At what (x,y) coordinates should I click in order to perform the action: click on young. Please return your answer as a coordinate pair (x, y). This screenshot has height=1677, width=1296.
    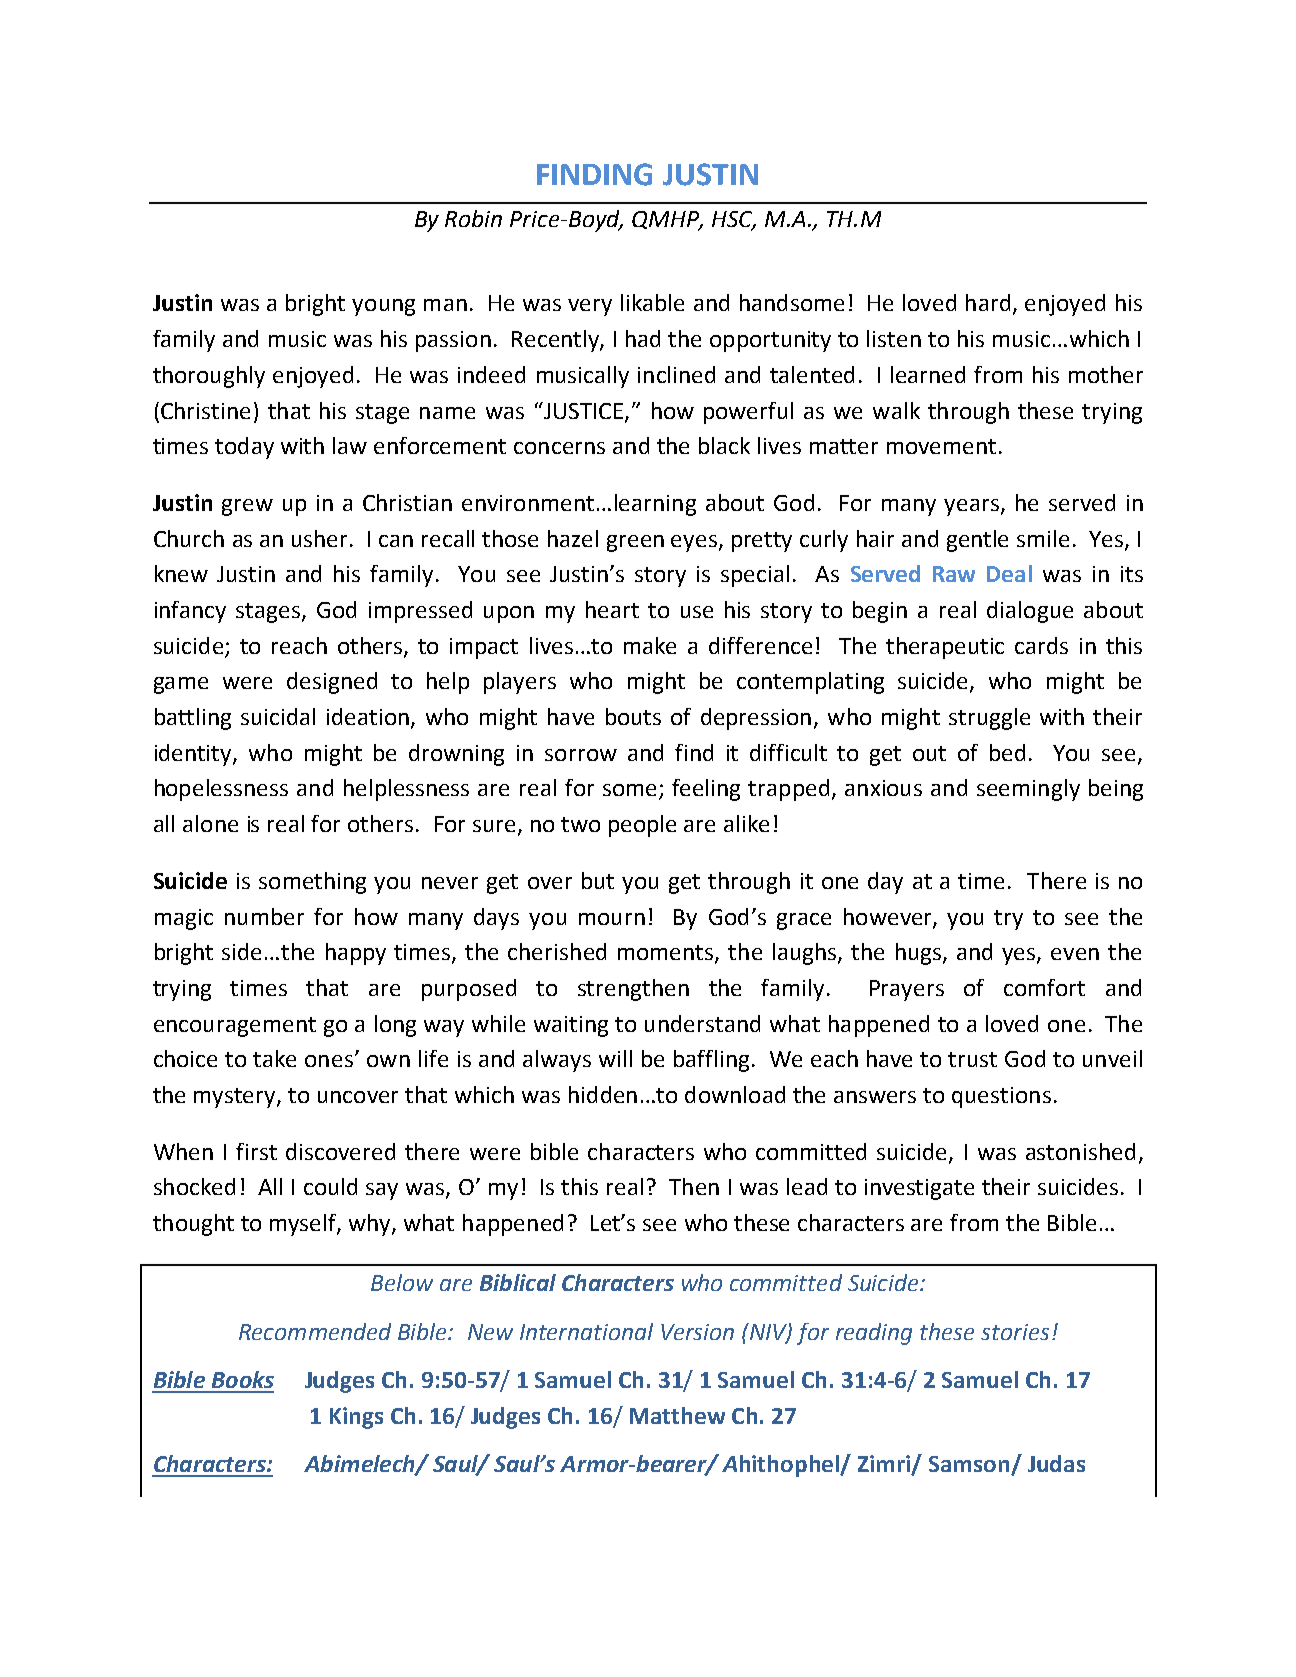
    Looking at the image, I should click on (383, 307).
